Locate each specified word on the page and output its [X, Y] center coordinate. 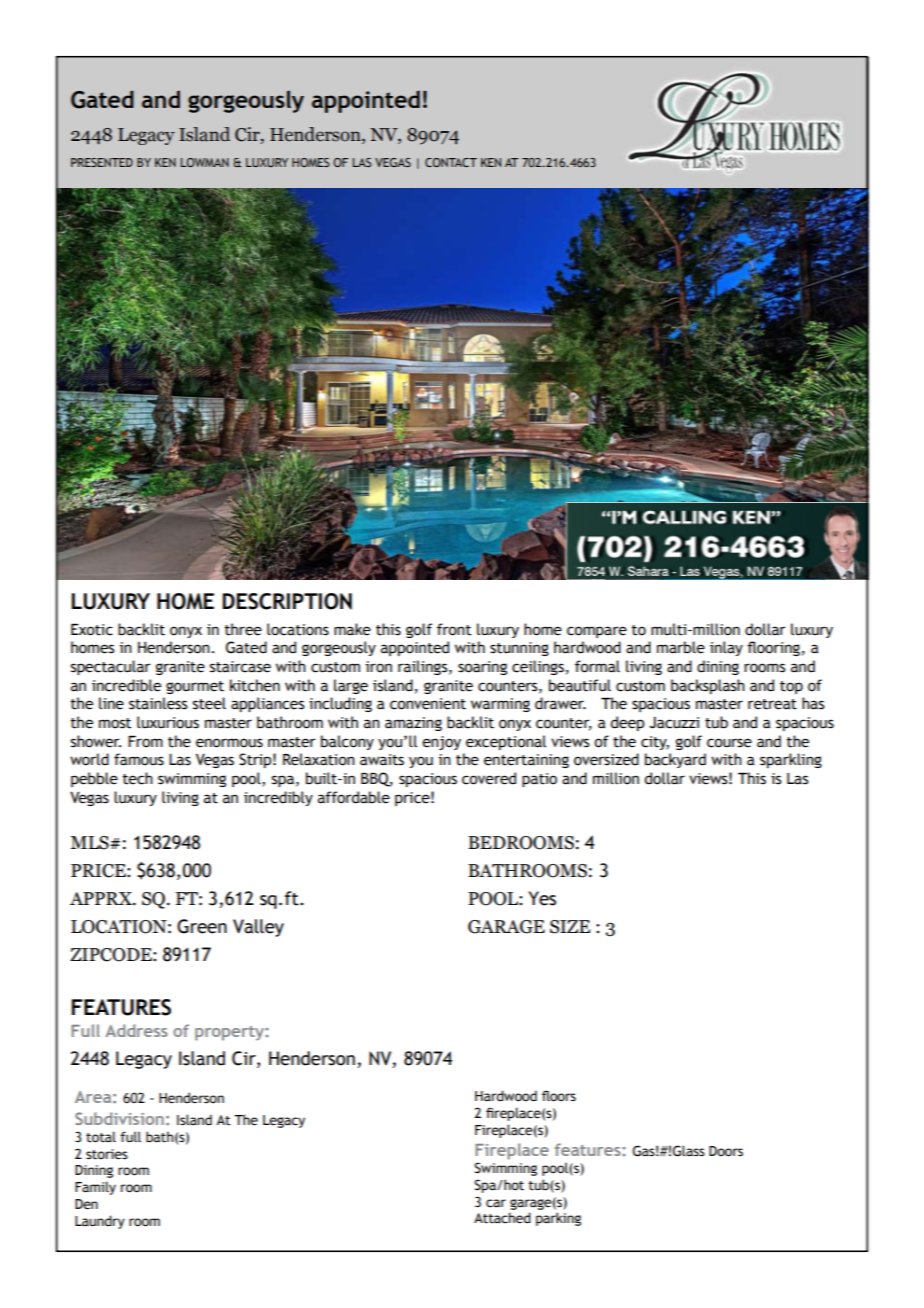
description [287, 601]
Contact [451, 162]
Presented [102, 162]
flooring [773, 648]
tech [138, 778]
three [243, 629]
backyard [675, 760]
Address [136, 1030]
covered [489, 778]
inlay [726, 648]
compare [597, 632]
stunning [519, 649]
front [454, 629]
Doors [726, 1151]
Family [95, 1188]
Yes [542, 898]
